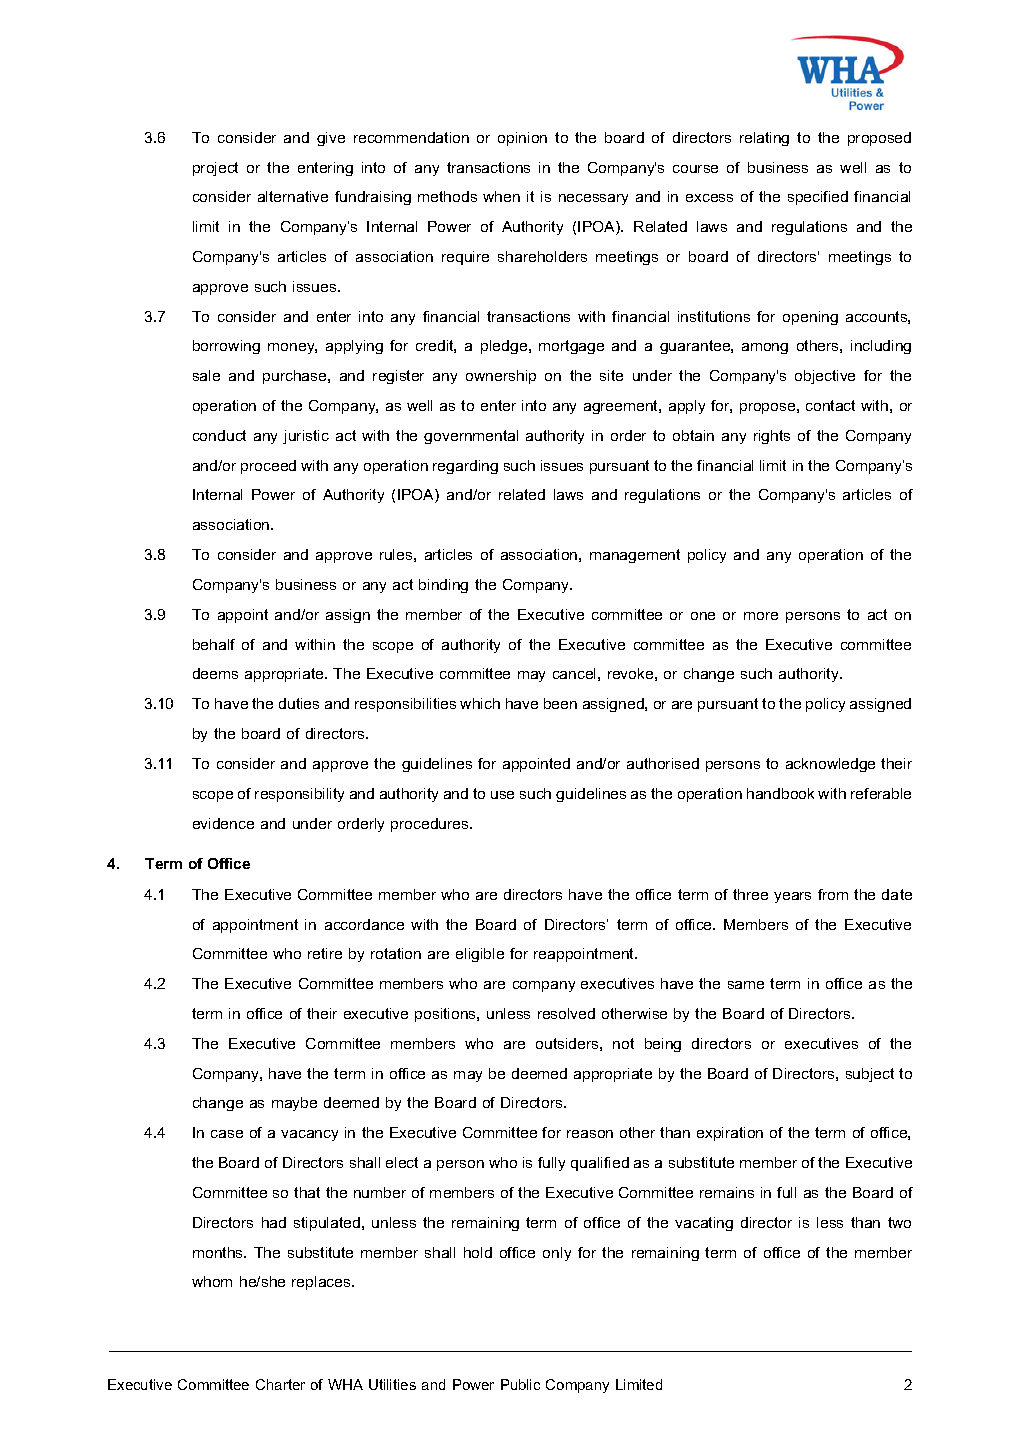 This screenshot has height=1435, width=1015. What do you see at coordinates (566, 1013) in the screenshot?
I see `resolved` at bounding box center [566, 1013].
